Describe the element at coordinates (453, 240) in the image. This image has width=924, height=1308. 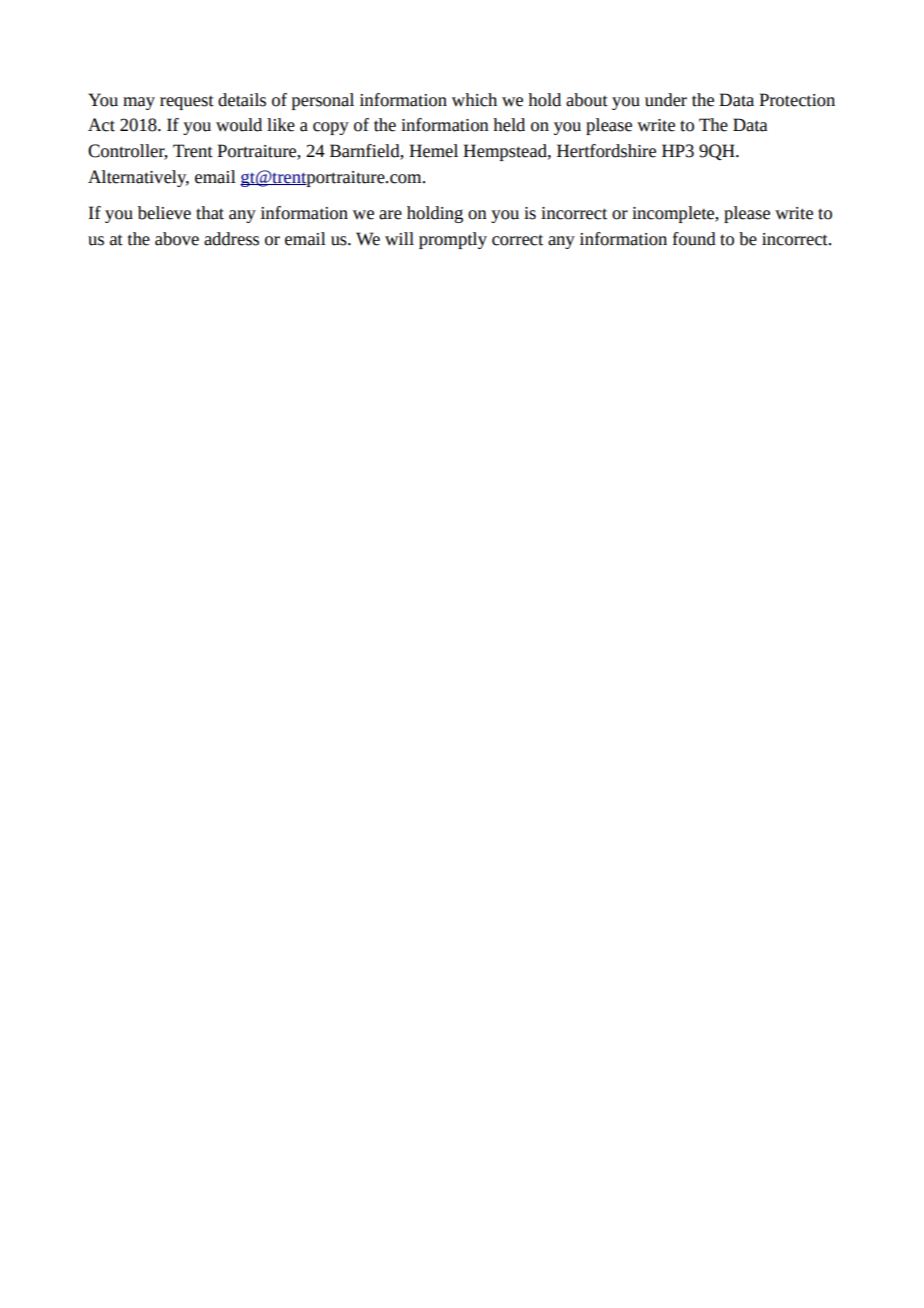
I see `promptly` at that location.
